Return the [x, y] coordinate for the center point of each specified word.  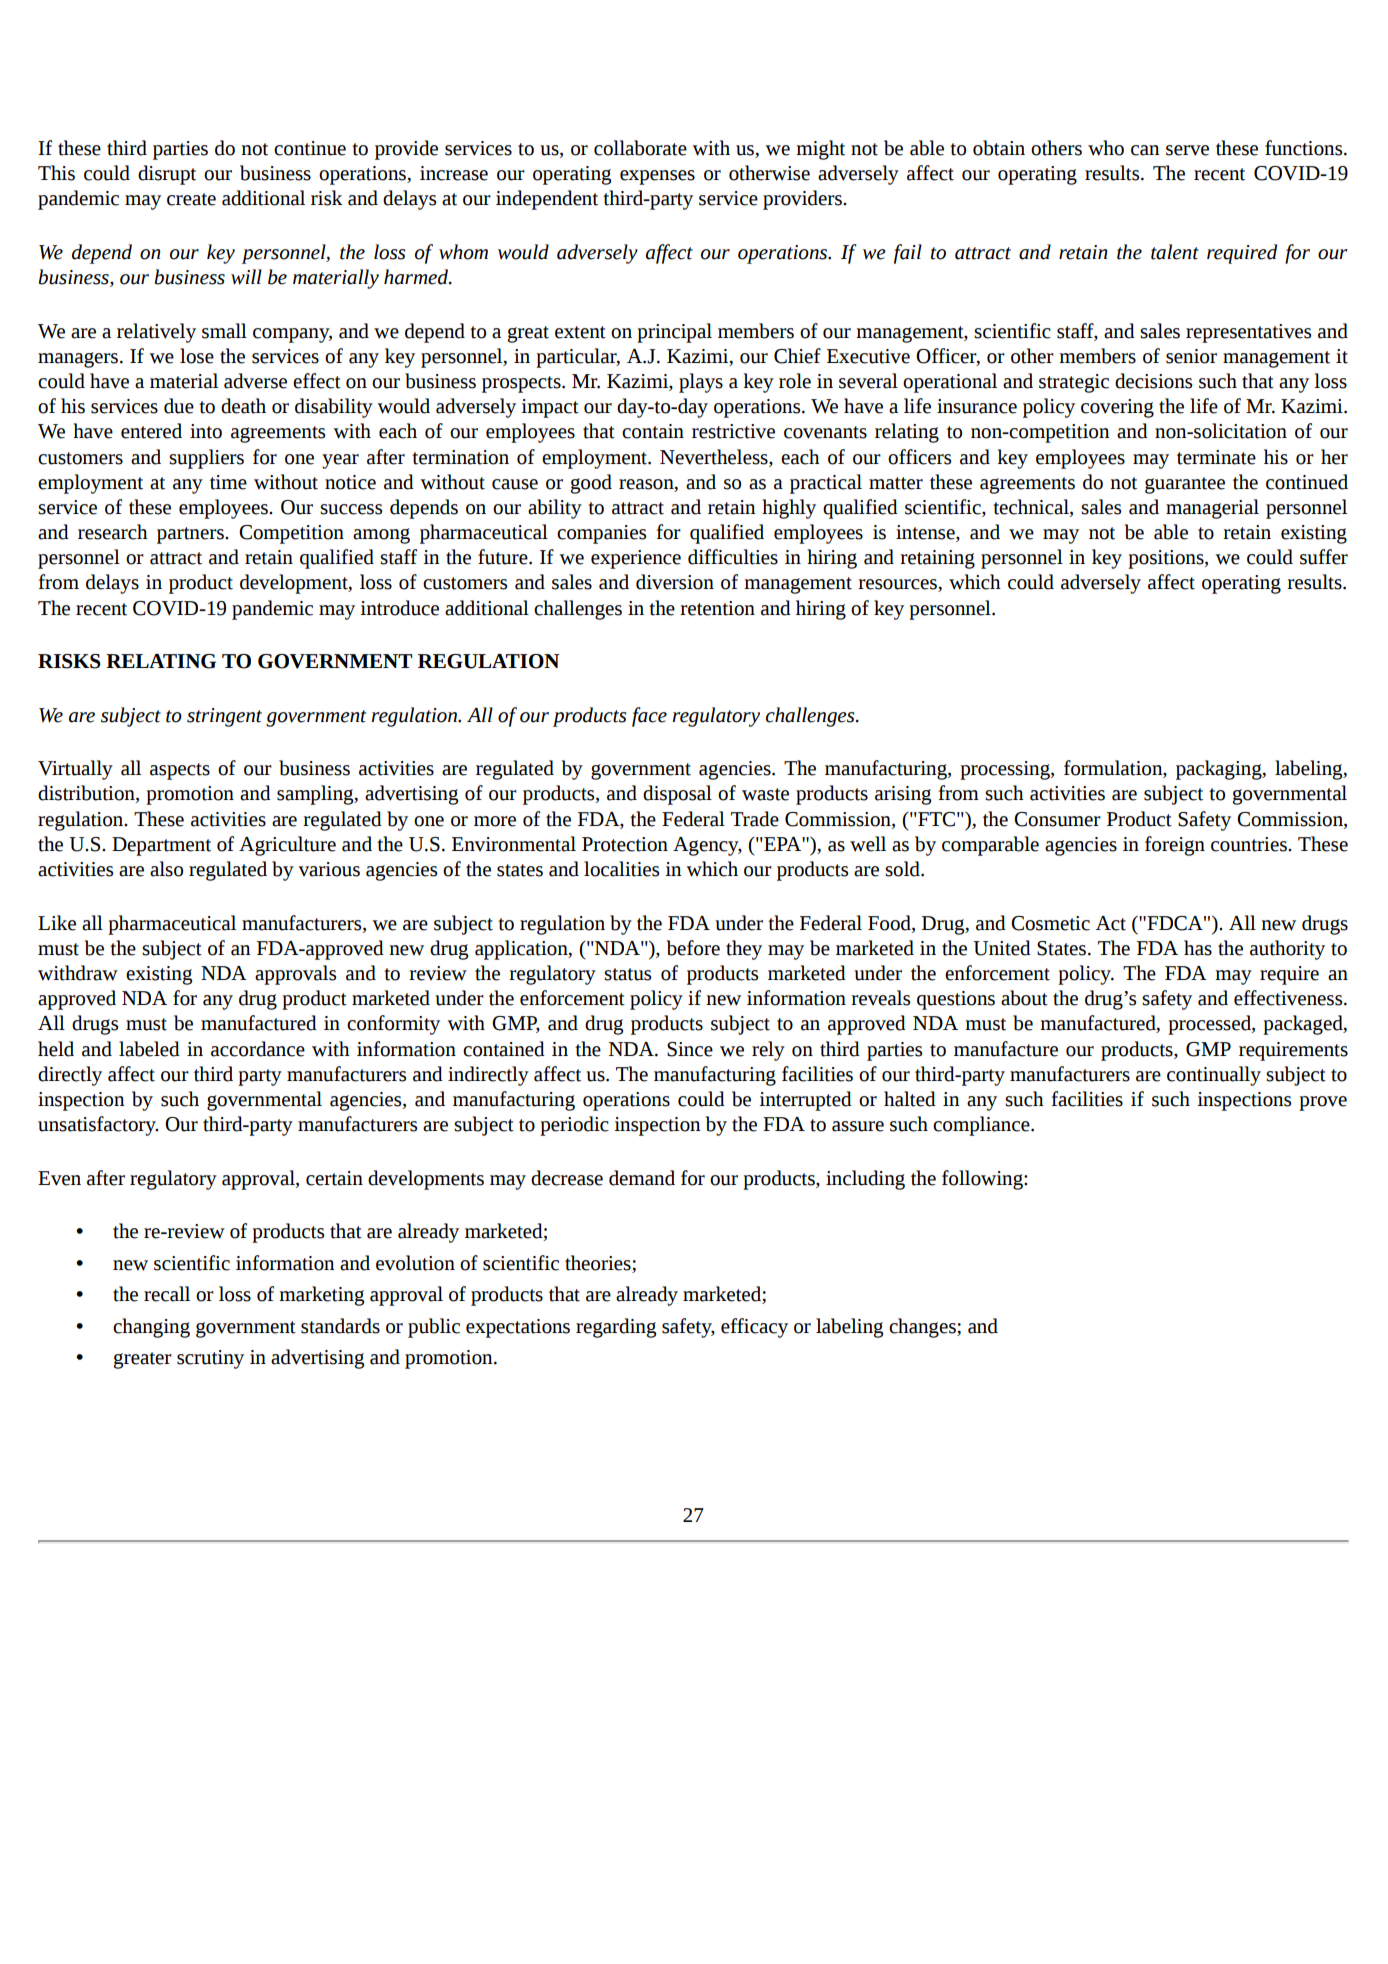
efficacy [754, 1328]
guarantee [1185, 485]
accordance [258, 1049]
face [649, 717]
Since [690, 1049]
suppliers [206, 459]
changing [151, 1328]
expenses [657, 177]
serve [1187, 150]
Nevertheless [715, 457]
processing [1006, 770]
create [191, 199]
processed [1210, 1025]
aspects [180, 771]
